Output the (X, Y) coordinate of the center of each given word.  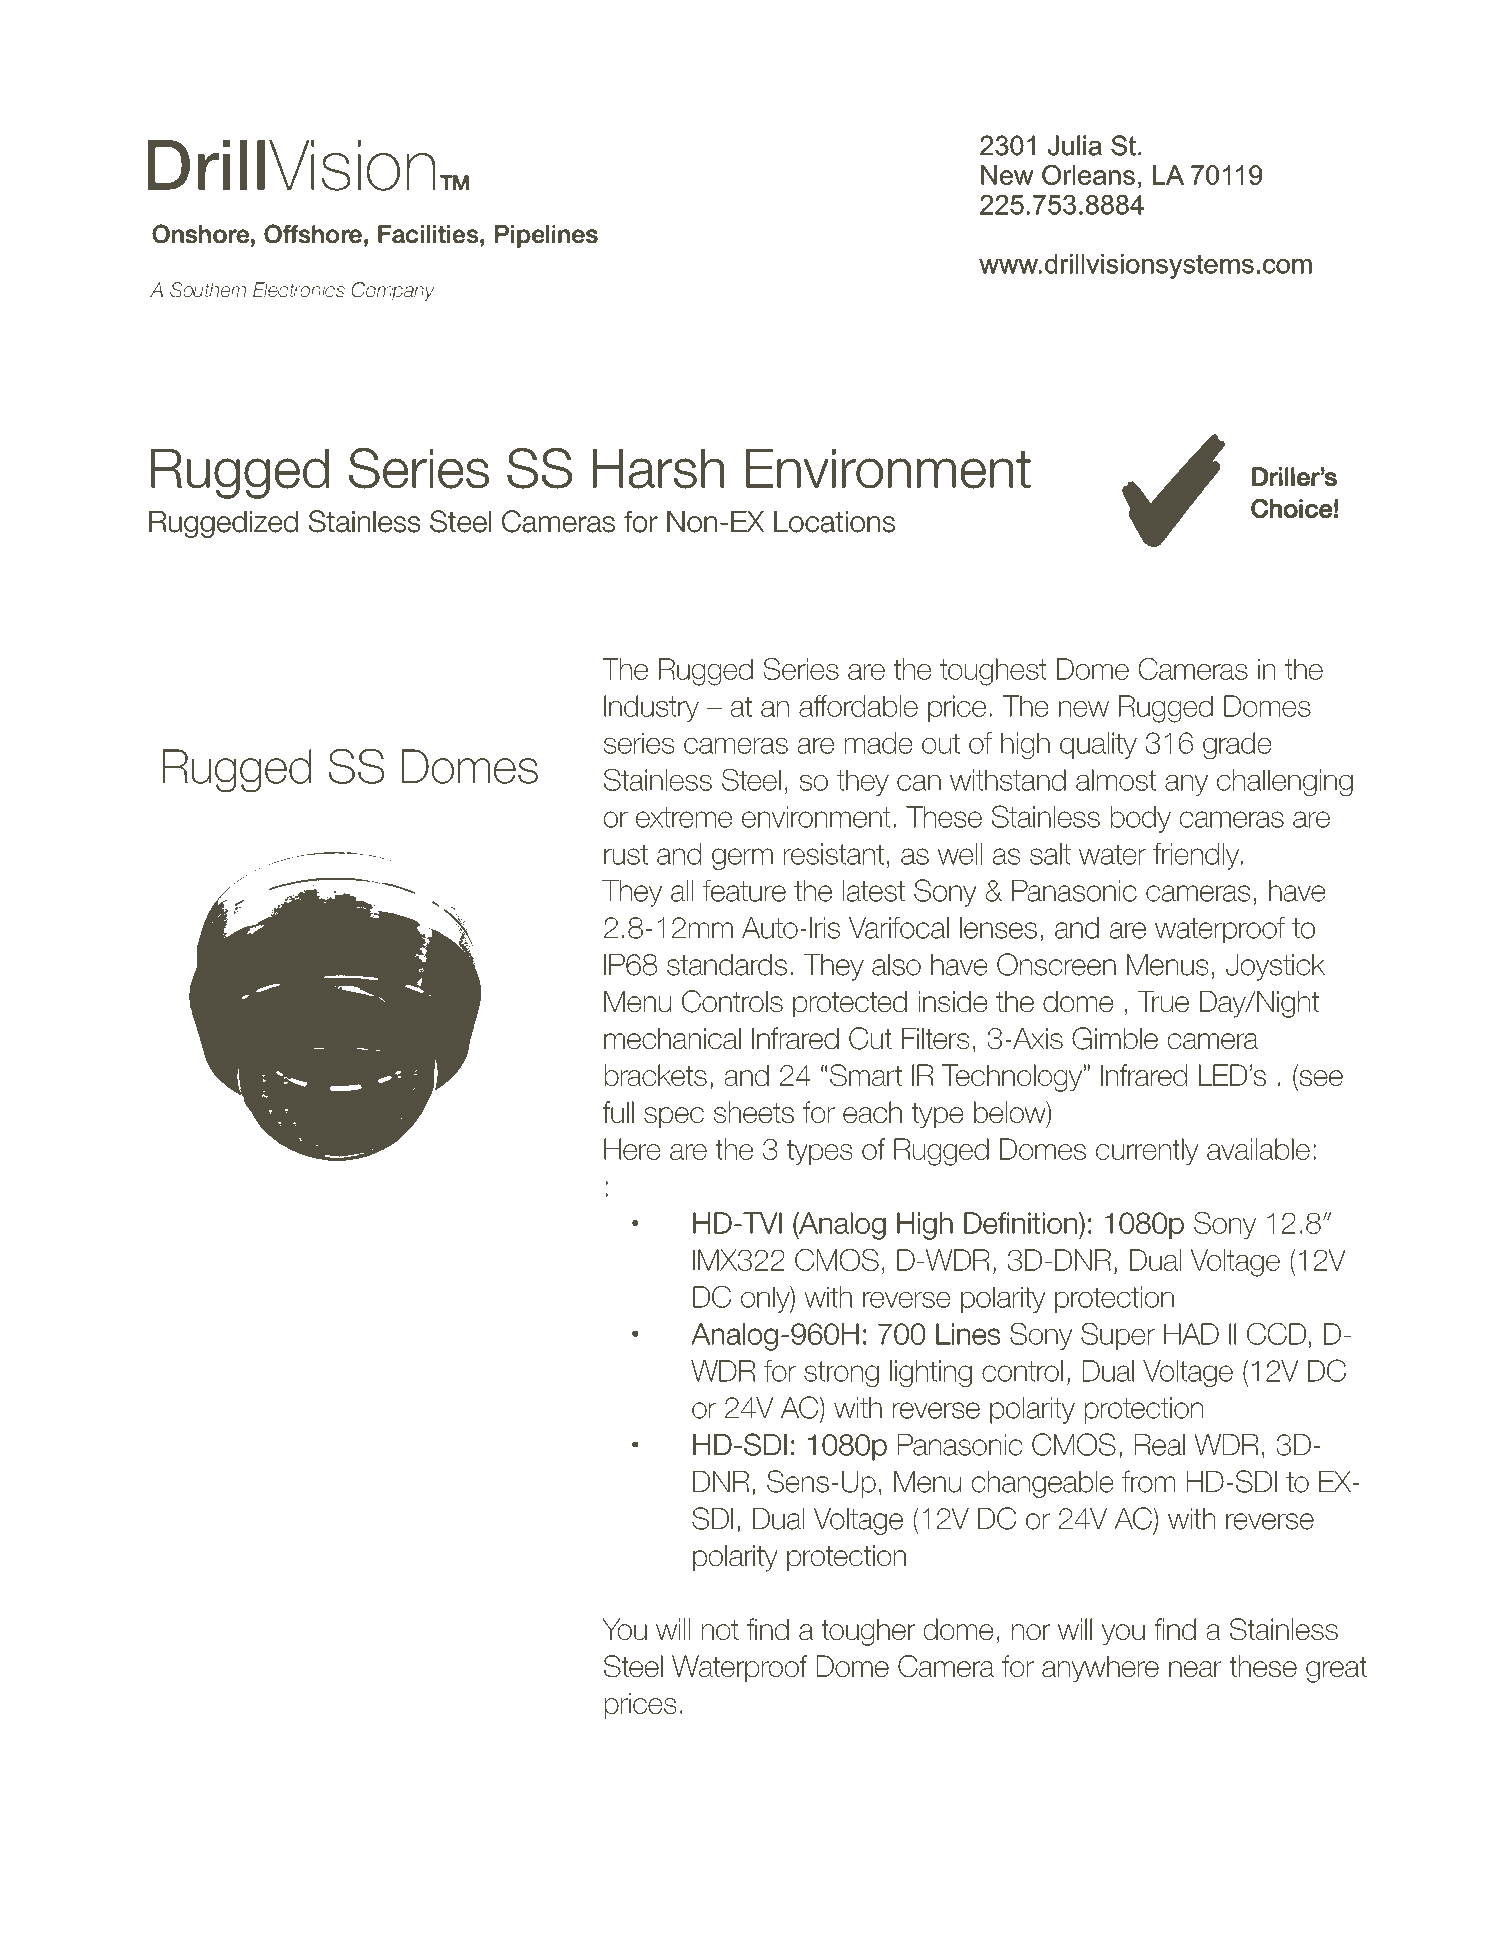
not (720, 1630)
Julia (1075, 145)
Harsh (658, 469)
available (1258, 1149)
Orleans (1088, 175)
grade (1237, 745)
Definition (1020, 1223)
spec (674, 1117)
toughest (993, 672)
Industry (651, 708)
